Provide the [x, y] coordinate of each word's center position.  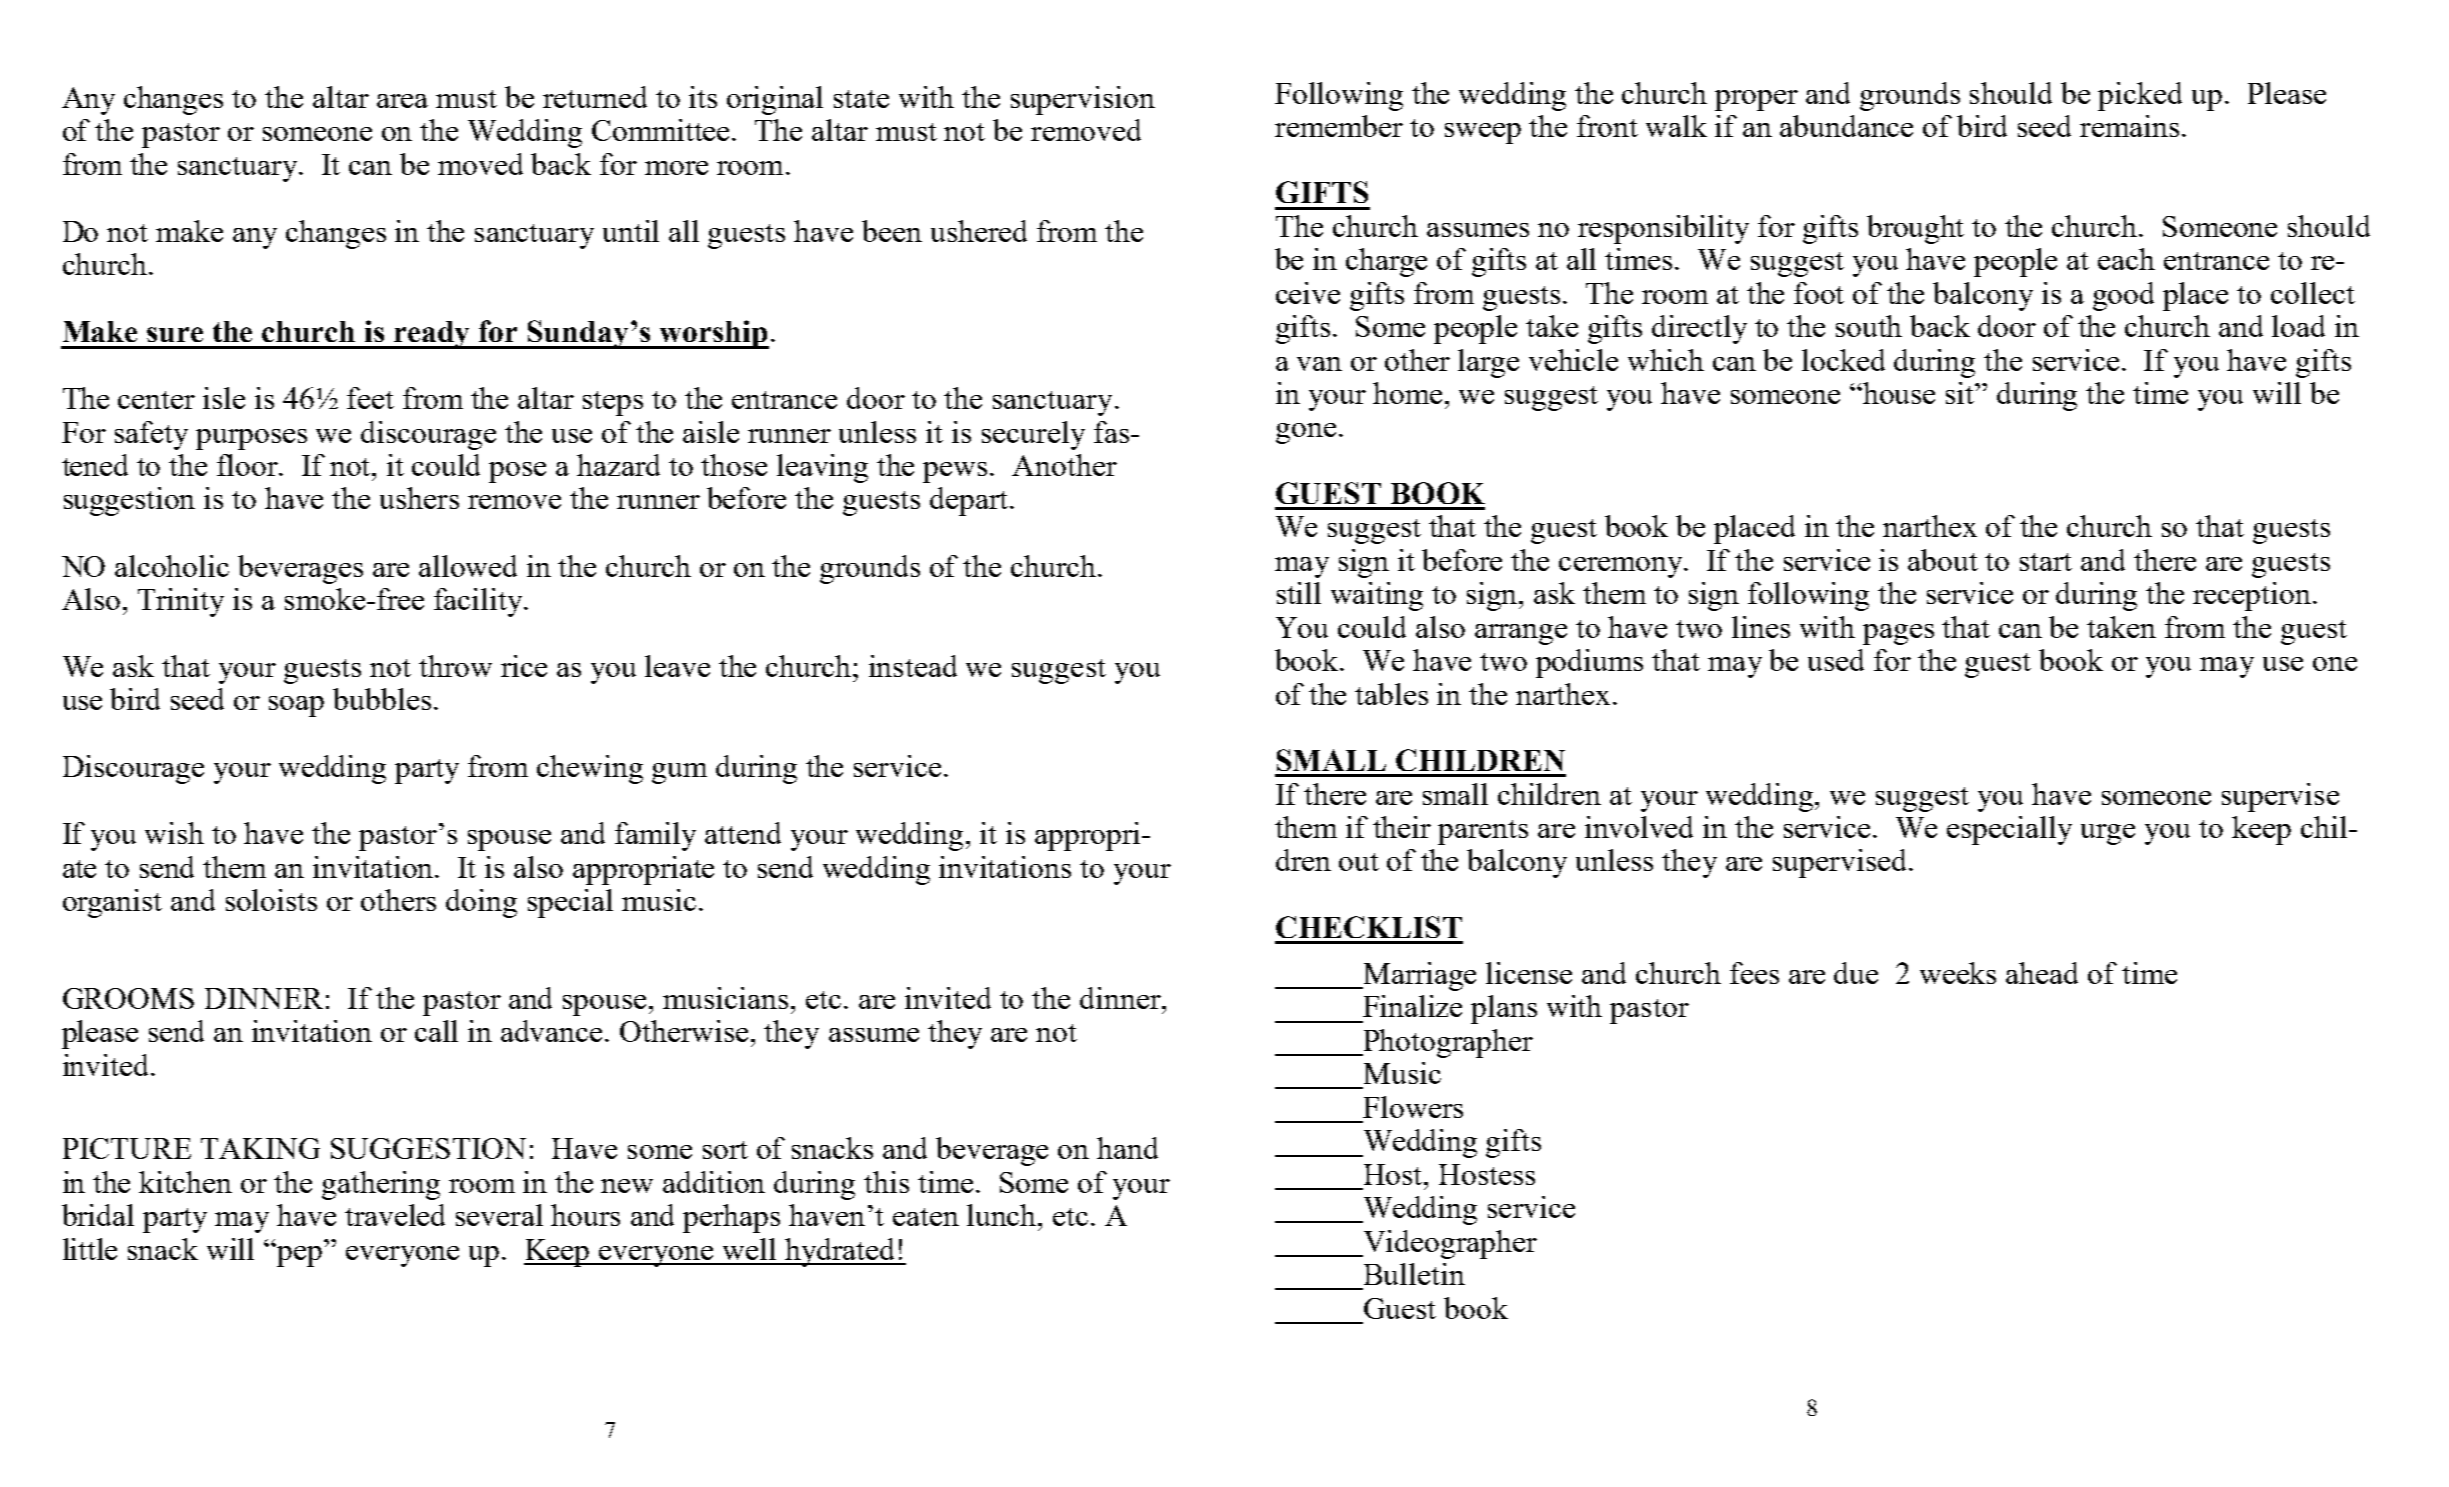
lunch [1003, 1215]
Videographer [1449, 1244]
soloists [271, 900]
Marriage [1418, 976]
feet [370, 398]
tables [1391, 694]
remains [2129, 126]
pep [298, 1255]
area [402, 101]
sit [1961, 393]
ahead [2042, 973]
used [1836, 660]
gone [1306, 433]
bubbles [382, 699]
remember [1339, 126]
